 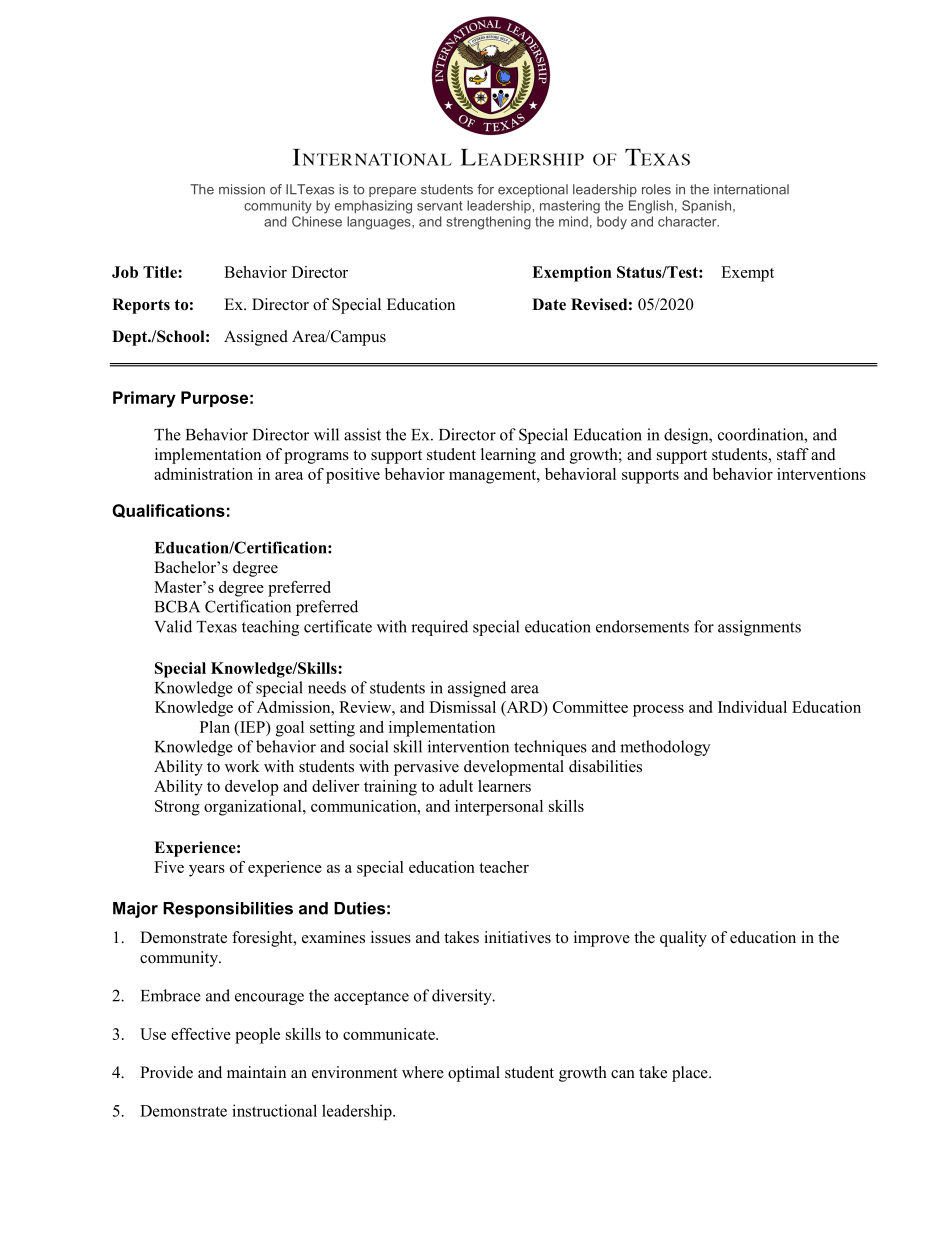 What do you see at coordinates (203, 474) in the screenshot?
I see `administration` at bounding box center [203, 474].
